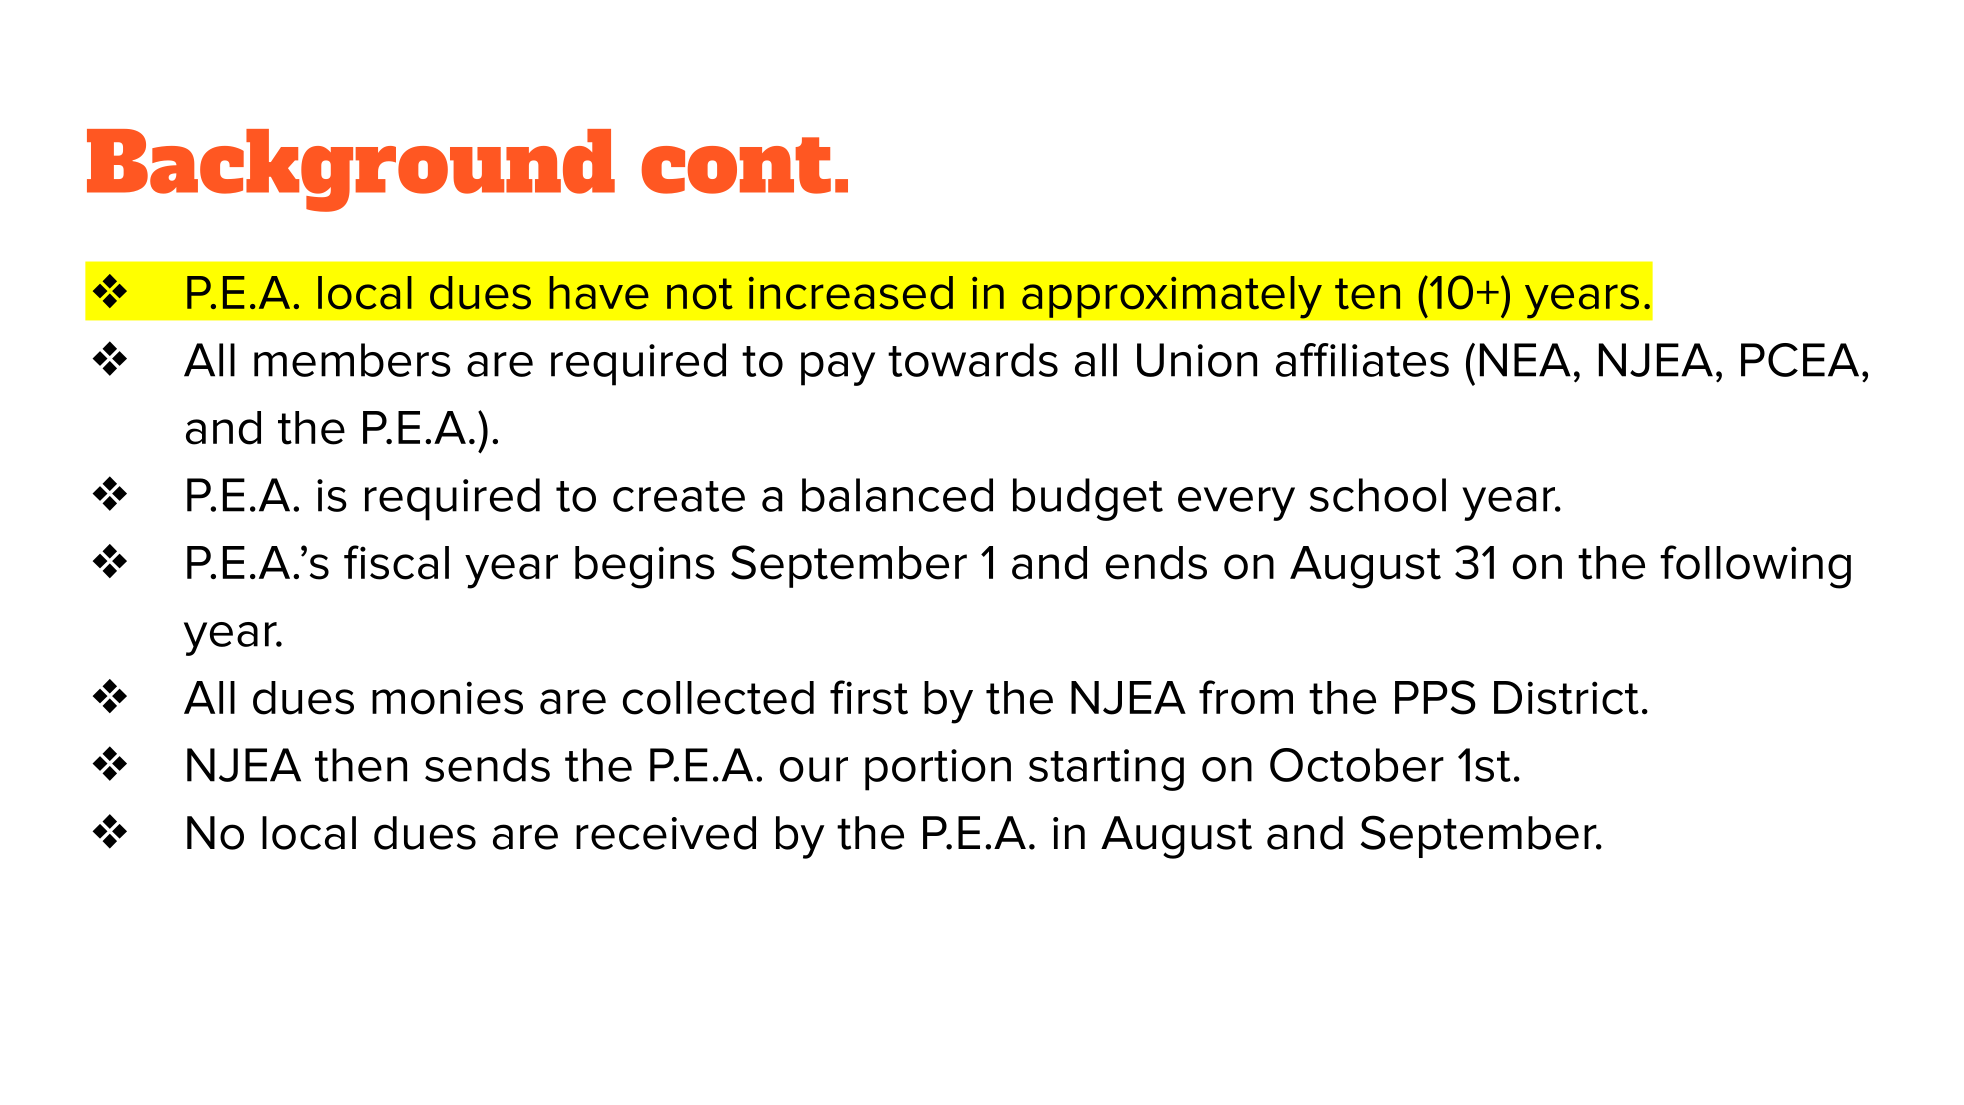 The image size is (1964, 1105). I want to click on create, so click(679, 496).
